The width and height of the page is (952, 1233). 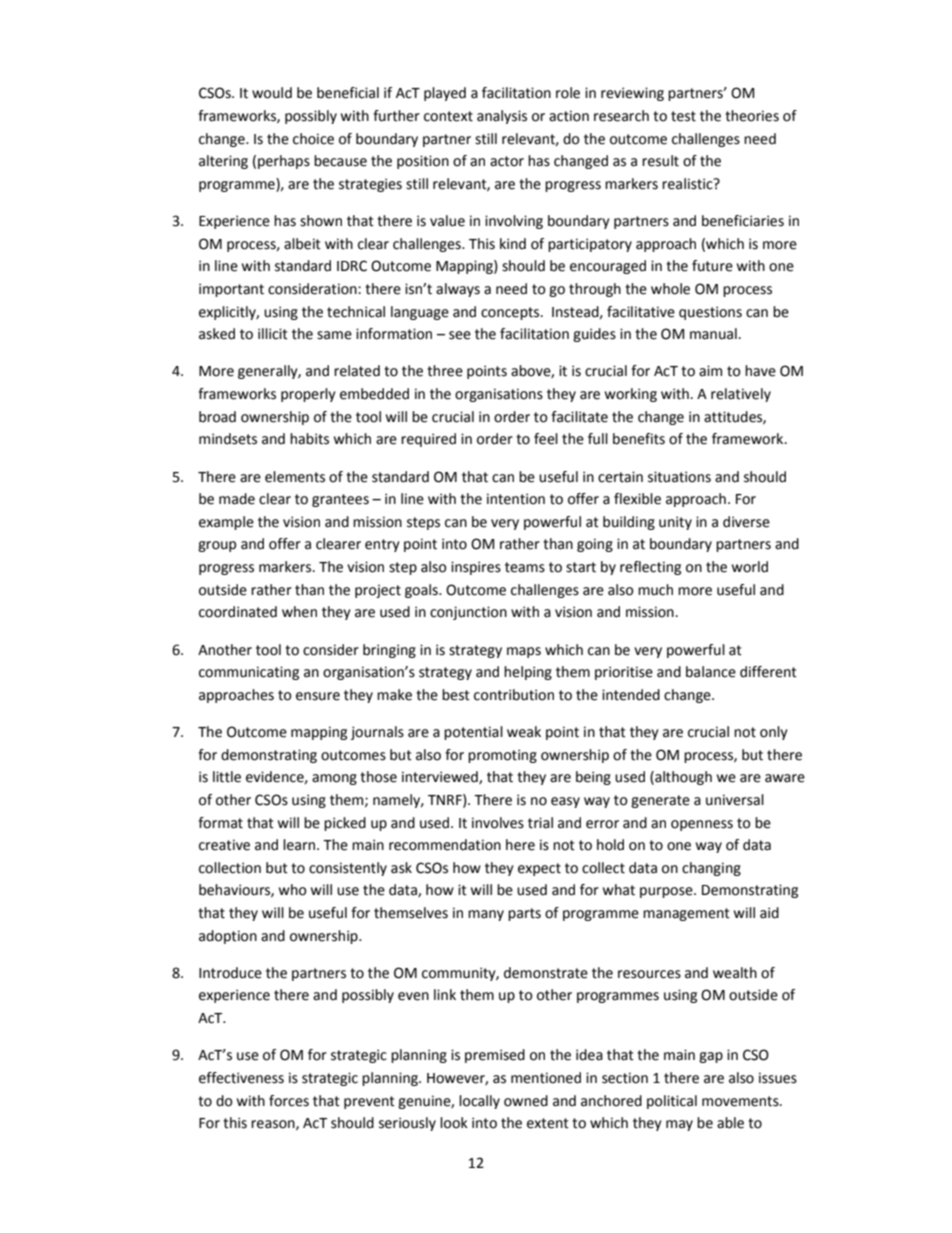 I want to click on locally, so click(x=479, y=1102).
